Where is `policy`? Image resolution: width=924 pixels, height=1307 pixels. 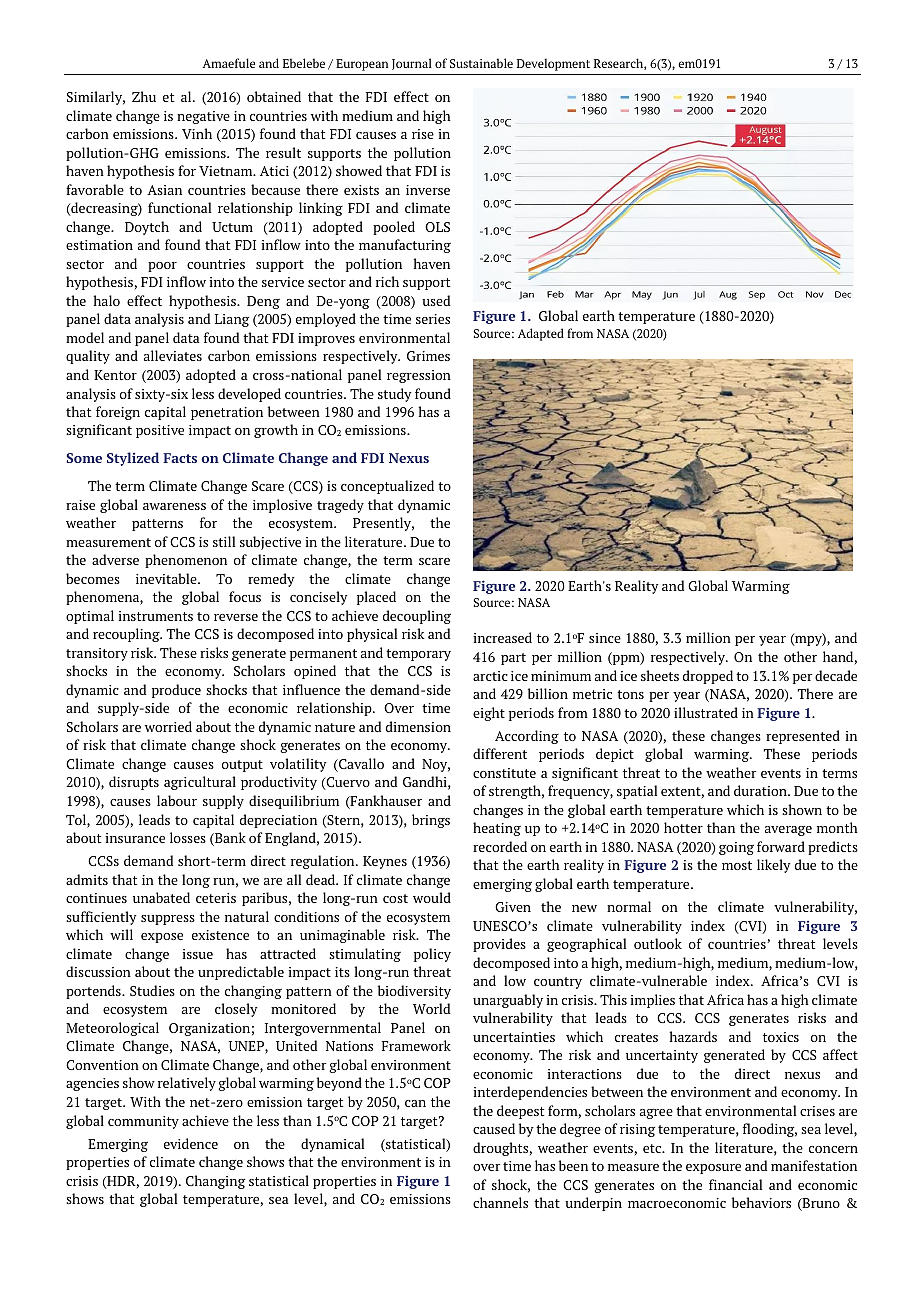
policy is located at coordinates (432, 955).
